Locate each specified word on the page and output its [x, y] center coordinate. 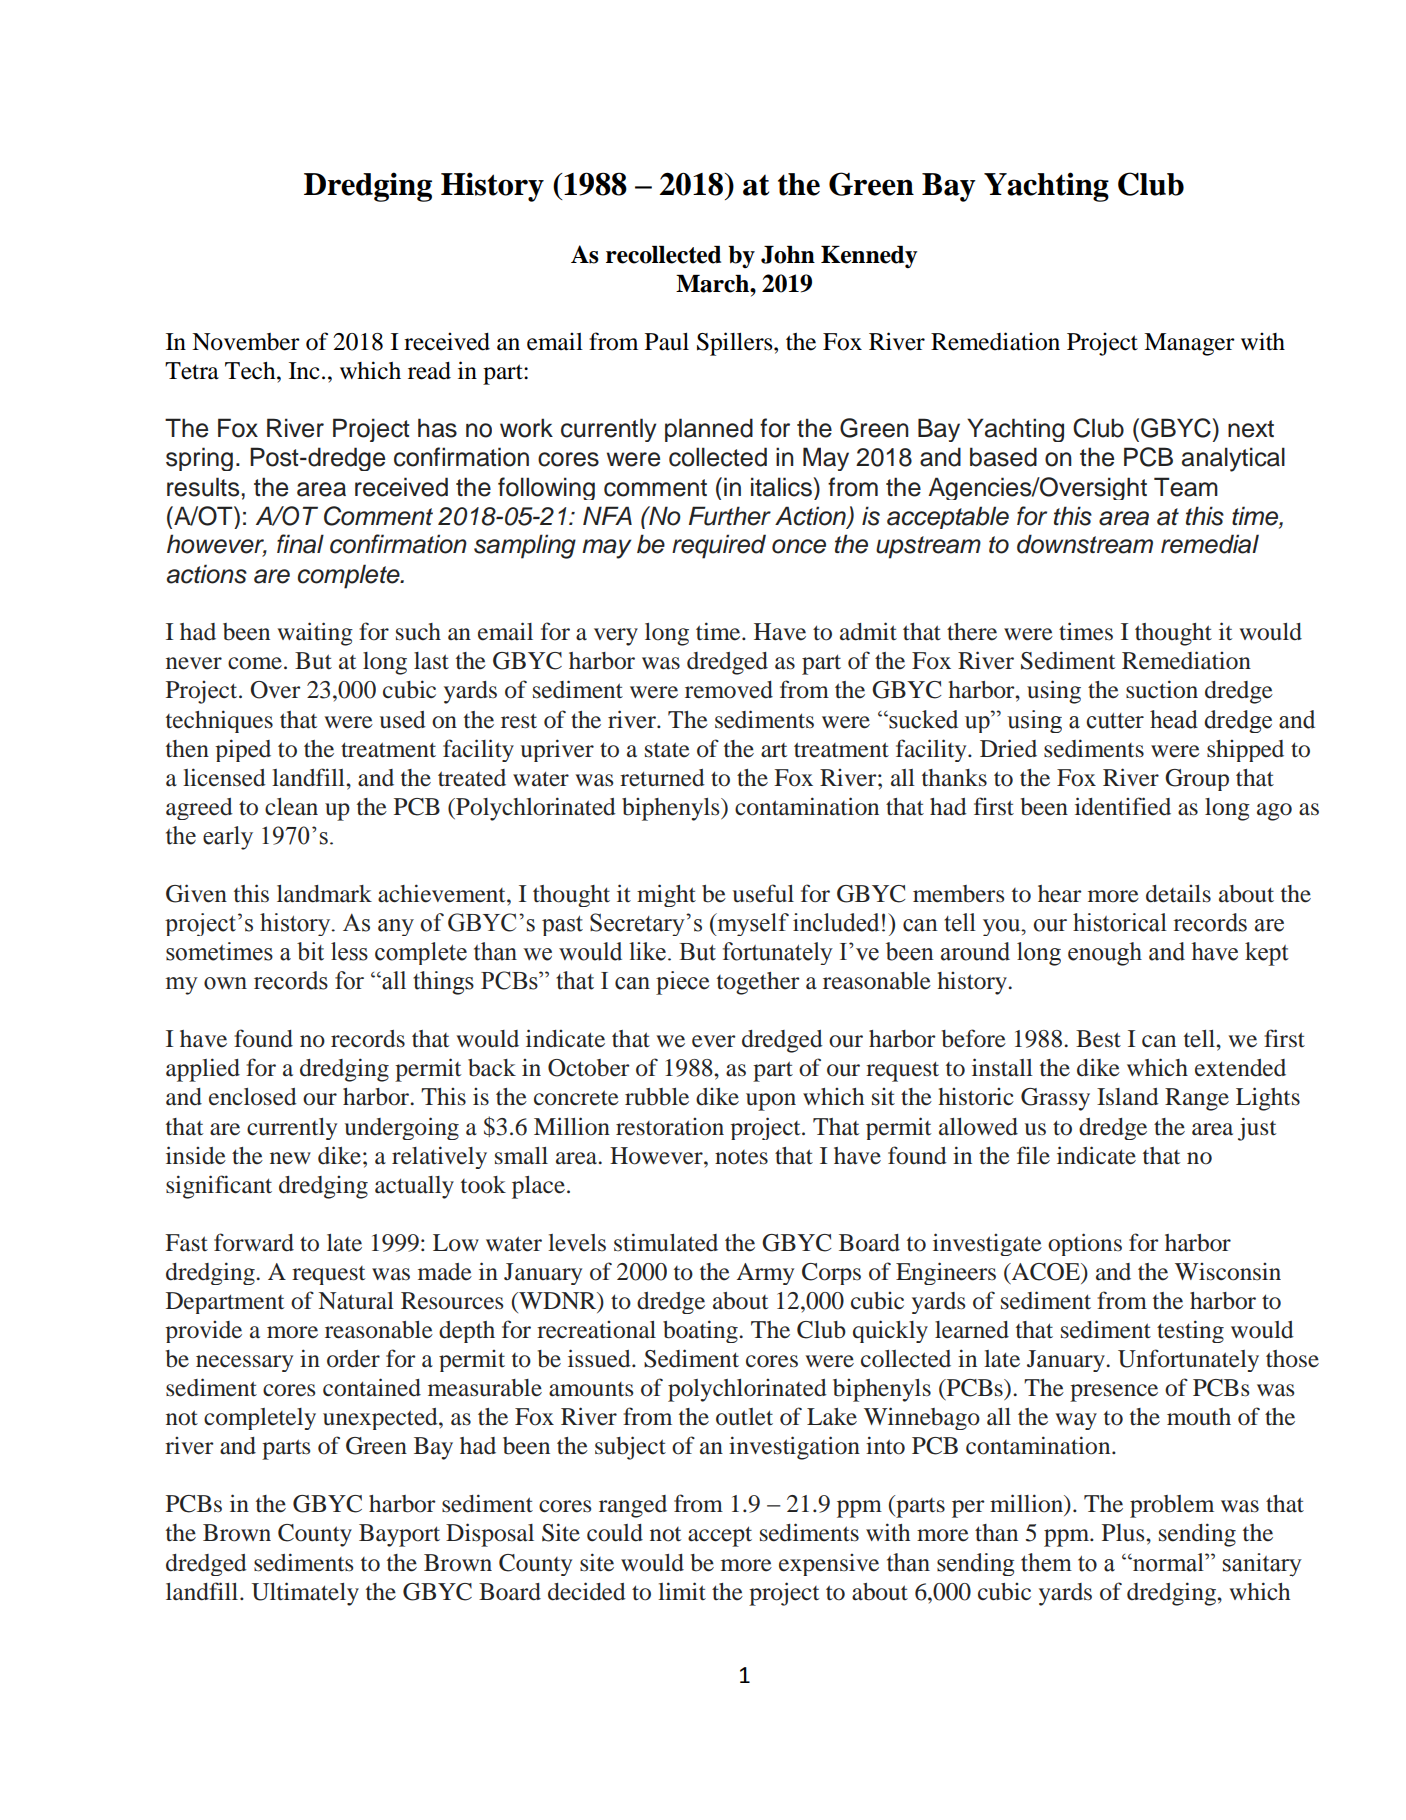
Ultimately [305, 1594]
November [246, 342]
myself [752, 924]
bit [310, 951]
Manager [1189, 344]
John [788, 255]
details [1178, 894]
